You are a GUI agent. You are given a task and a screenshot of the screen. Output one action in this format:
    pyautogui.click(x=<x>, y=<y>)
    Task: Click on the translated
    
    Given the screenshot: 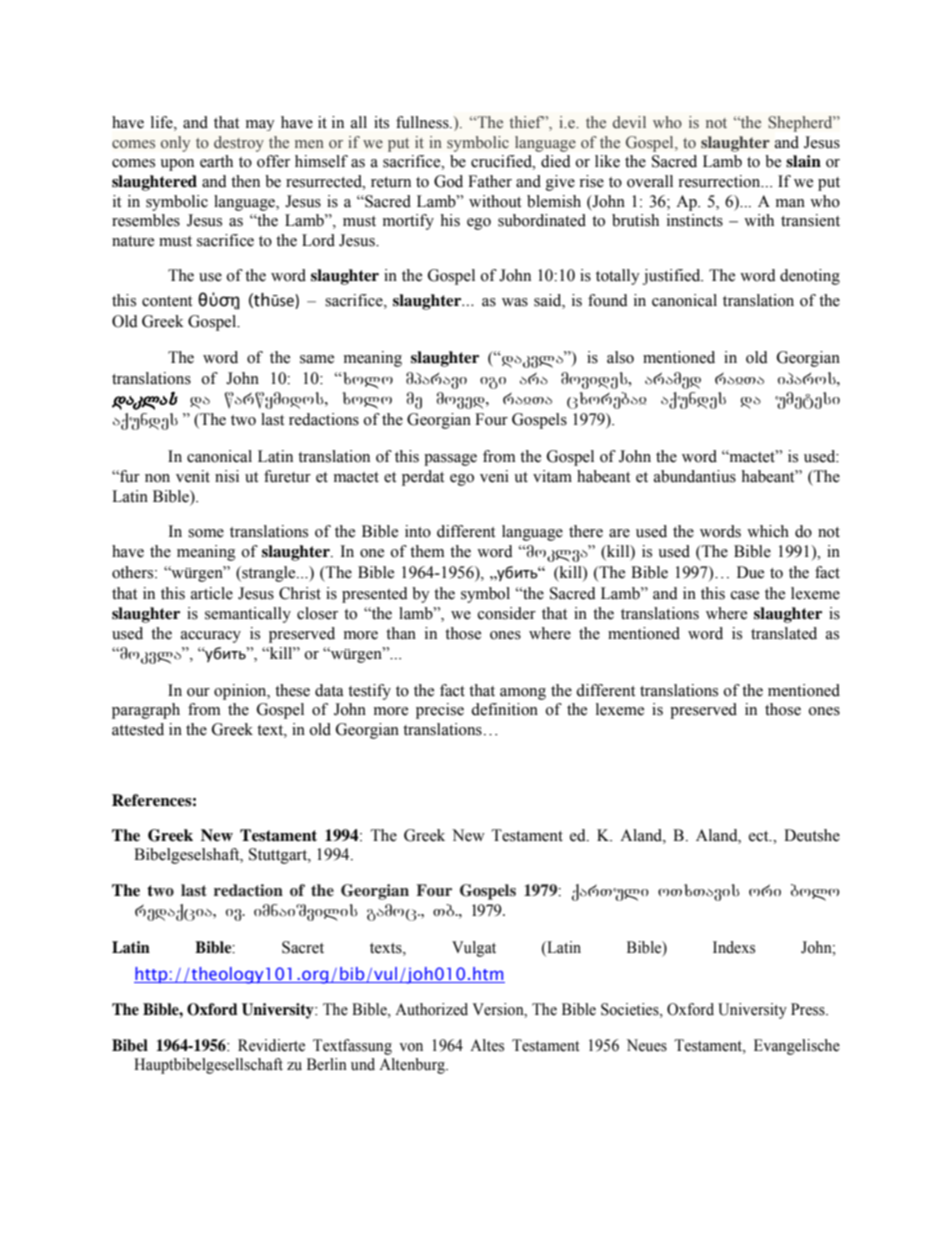 What is the action you would take?
    pyautogui.click(x=784, y=633)
